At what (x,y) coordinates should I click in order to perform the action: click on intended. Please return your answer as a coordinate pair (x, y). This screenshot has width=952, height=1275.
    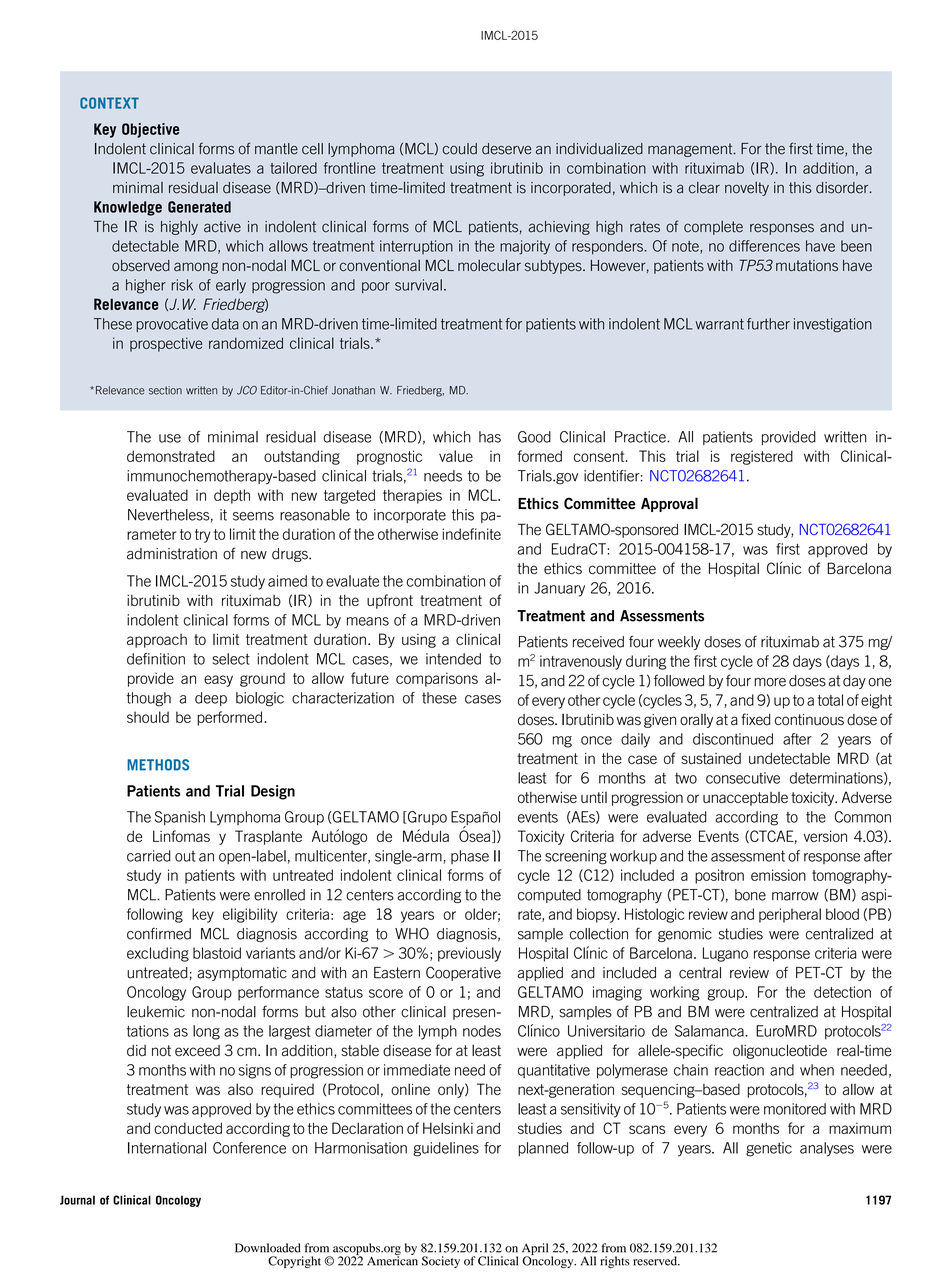
    Looking at the image, I should click on (453, 659).
